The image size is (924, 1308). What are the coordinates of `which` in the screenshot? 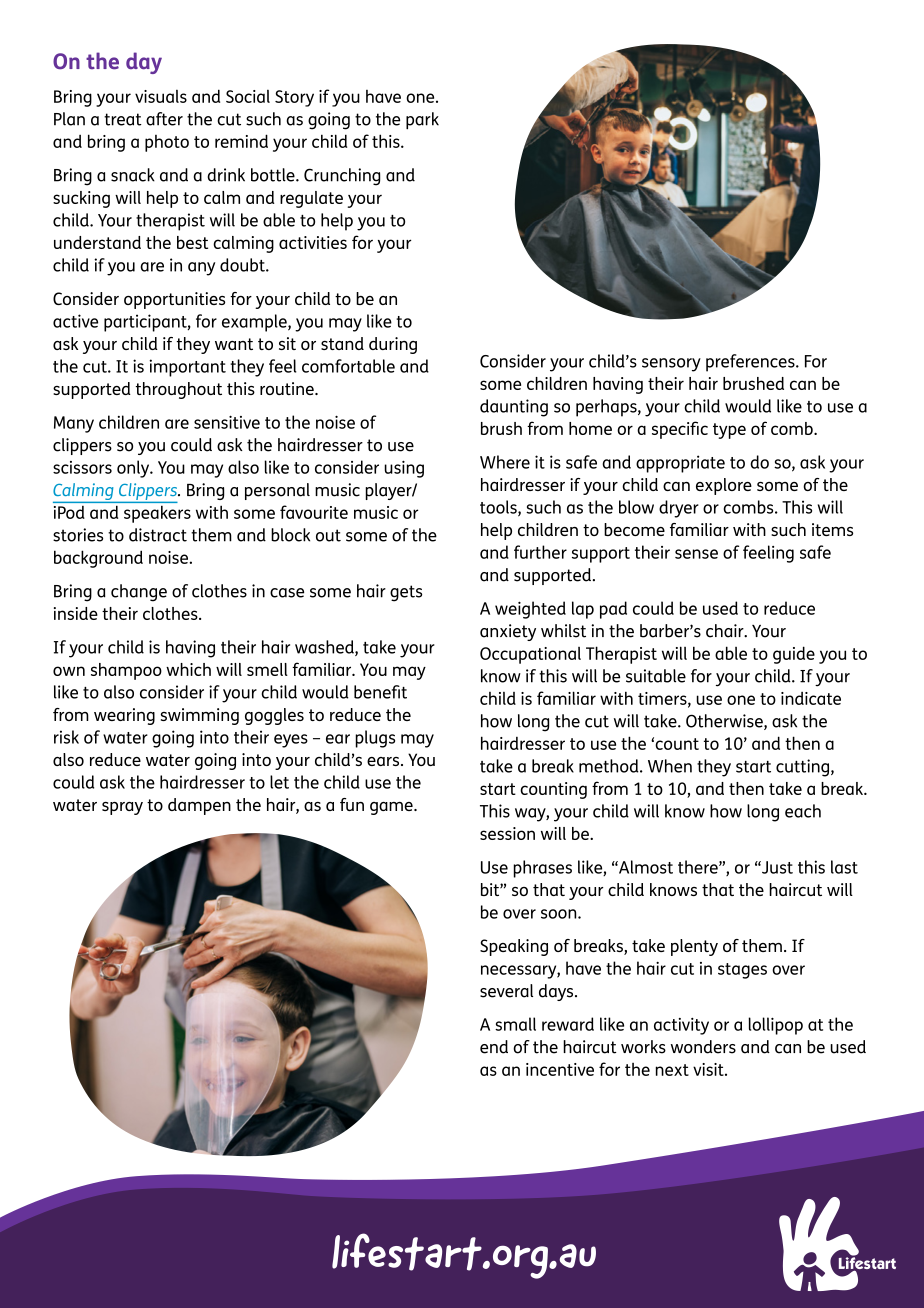 It's located at (188, 669).
